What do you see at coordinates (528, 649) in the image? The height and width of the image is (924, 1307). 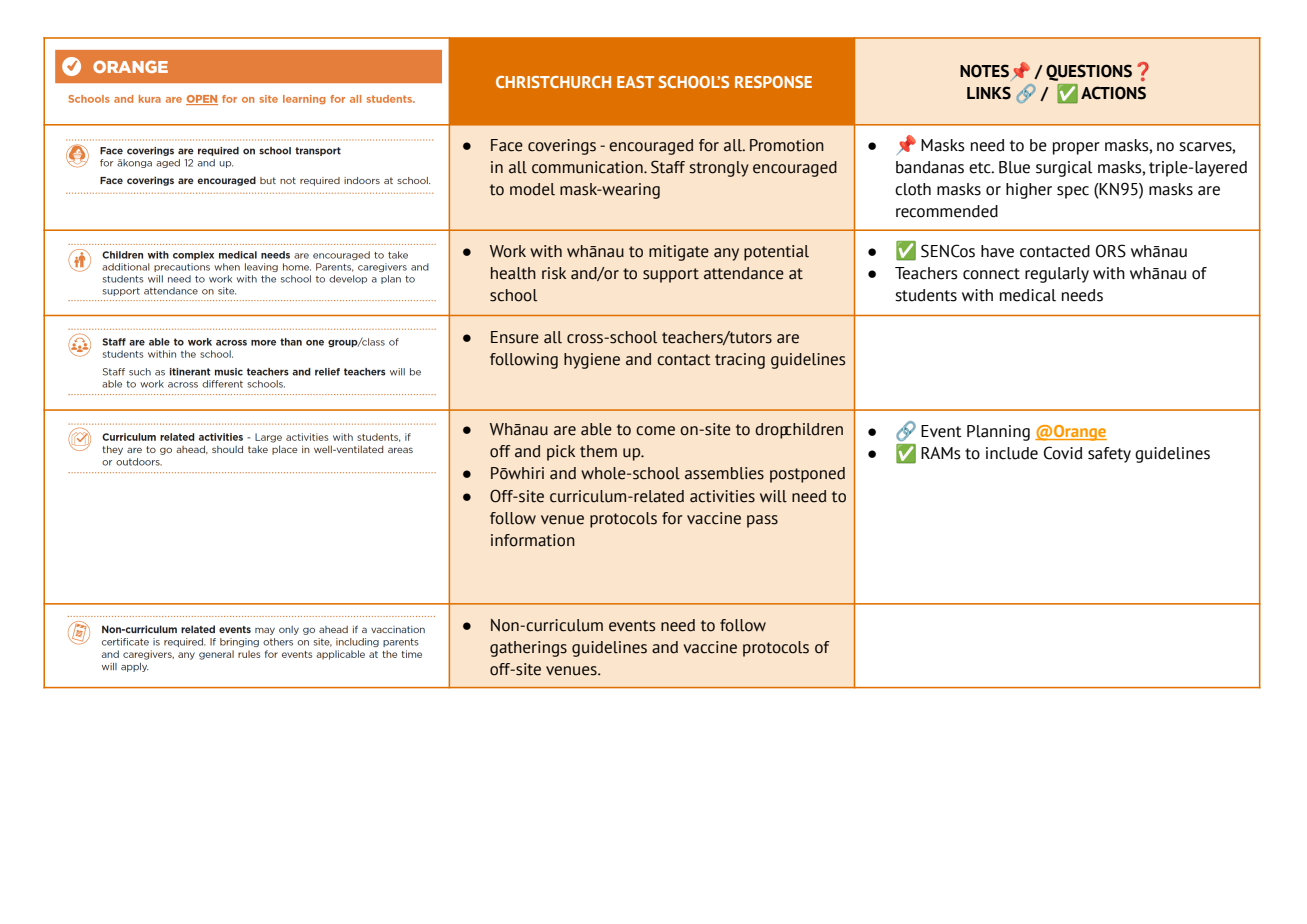 I see `gatherings` at bounding box center [528, 649].
